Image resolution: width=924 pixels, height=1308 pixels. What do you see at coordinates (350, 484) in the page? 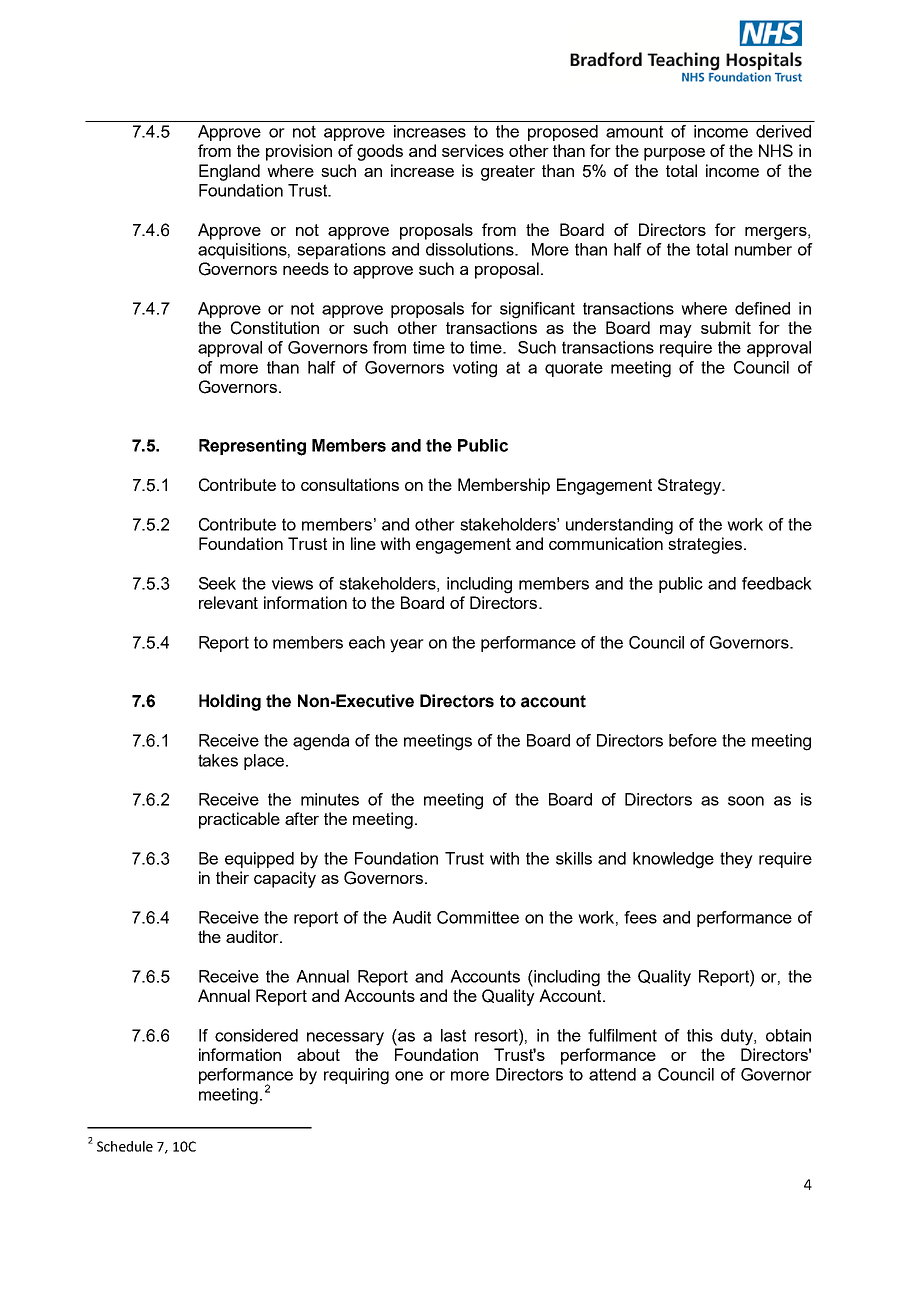
I see `consultations` at bounding box center [350, 484].
